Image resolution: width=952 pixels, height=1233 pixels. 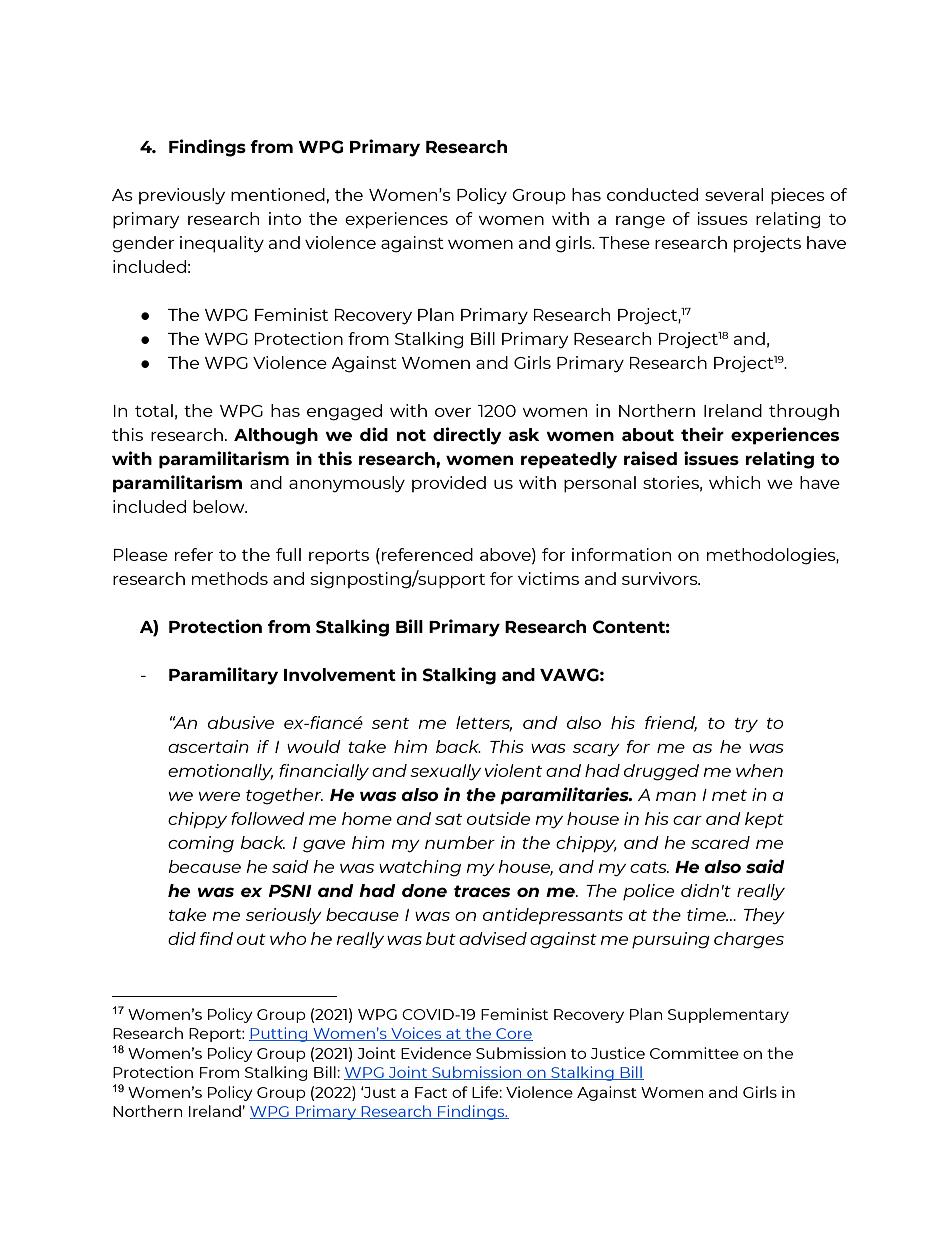 I want to click on survivors, so click(x=661, y=578).
